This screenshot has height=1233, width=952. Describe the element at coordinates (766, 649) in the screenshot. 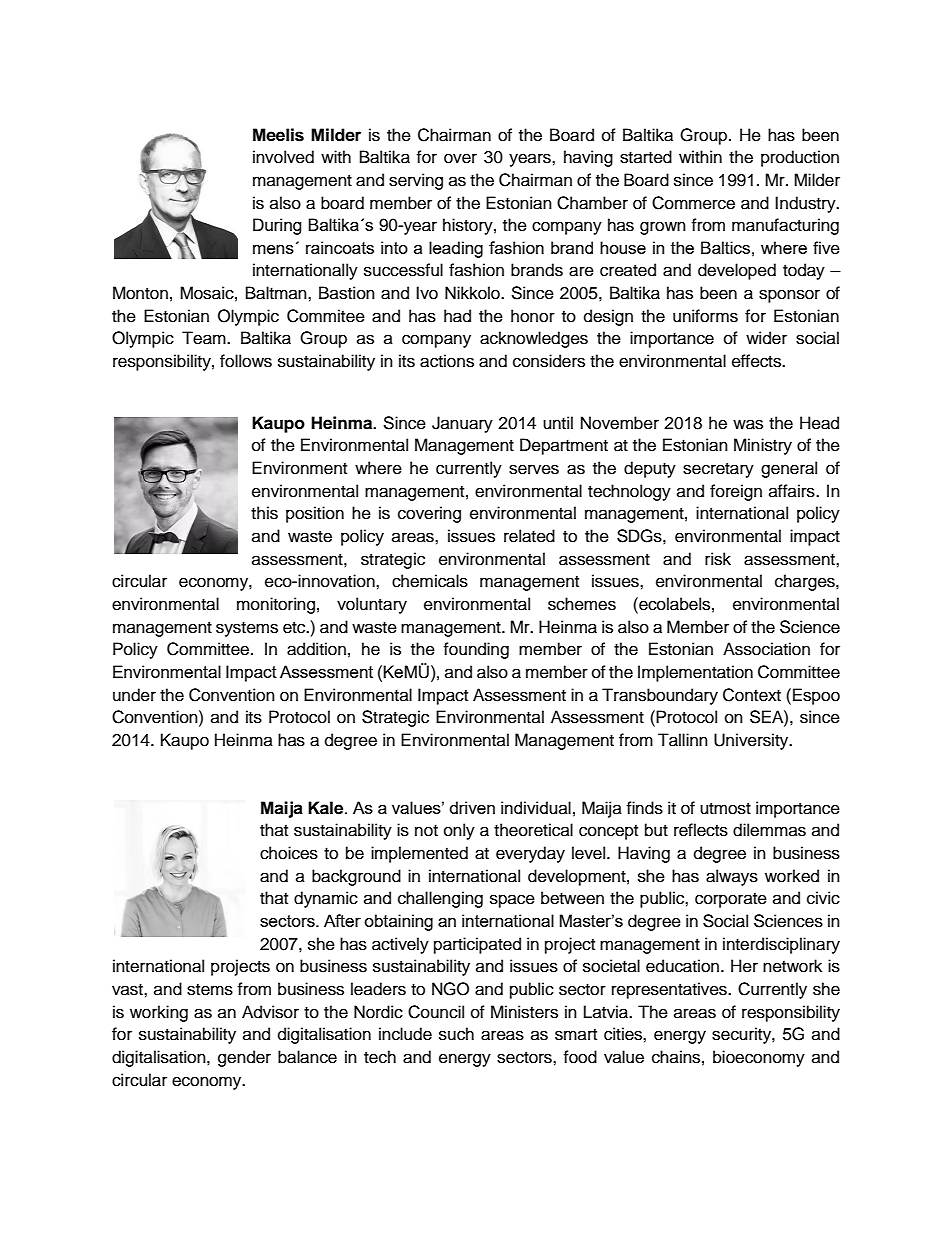

I see `Association` at that location.
